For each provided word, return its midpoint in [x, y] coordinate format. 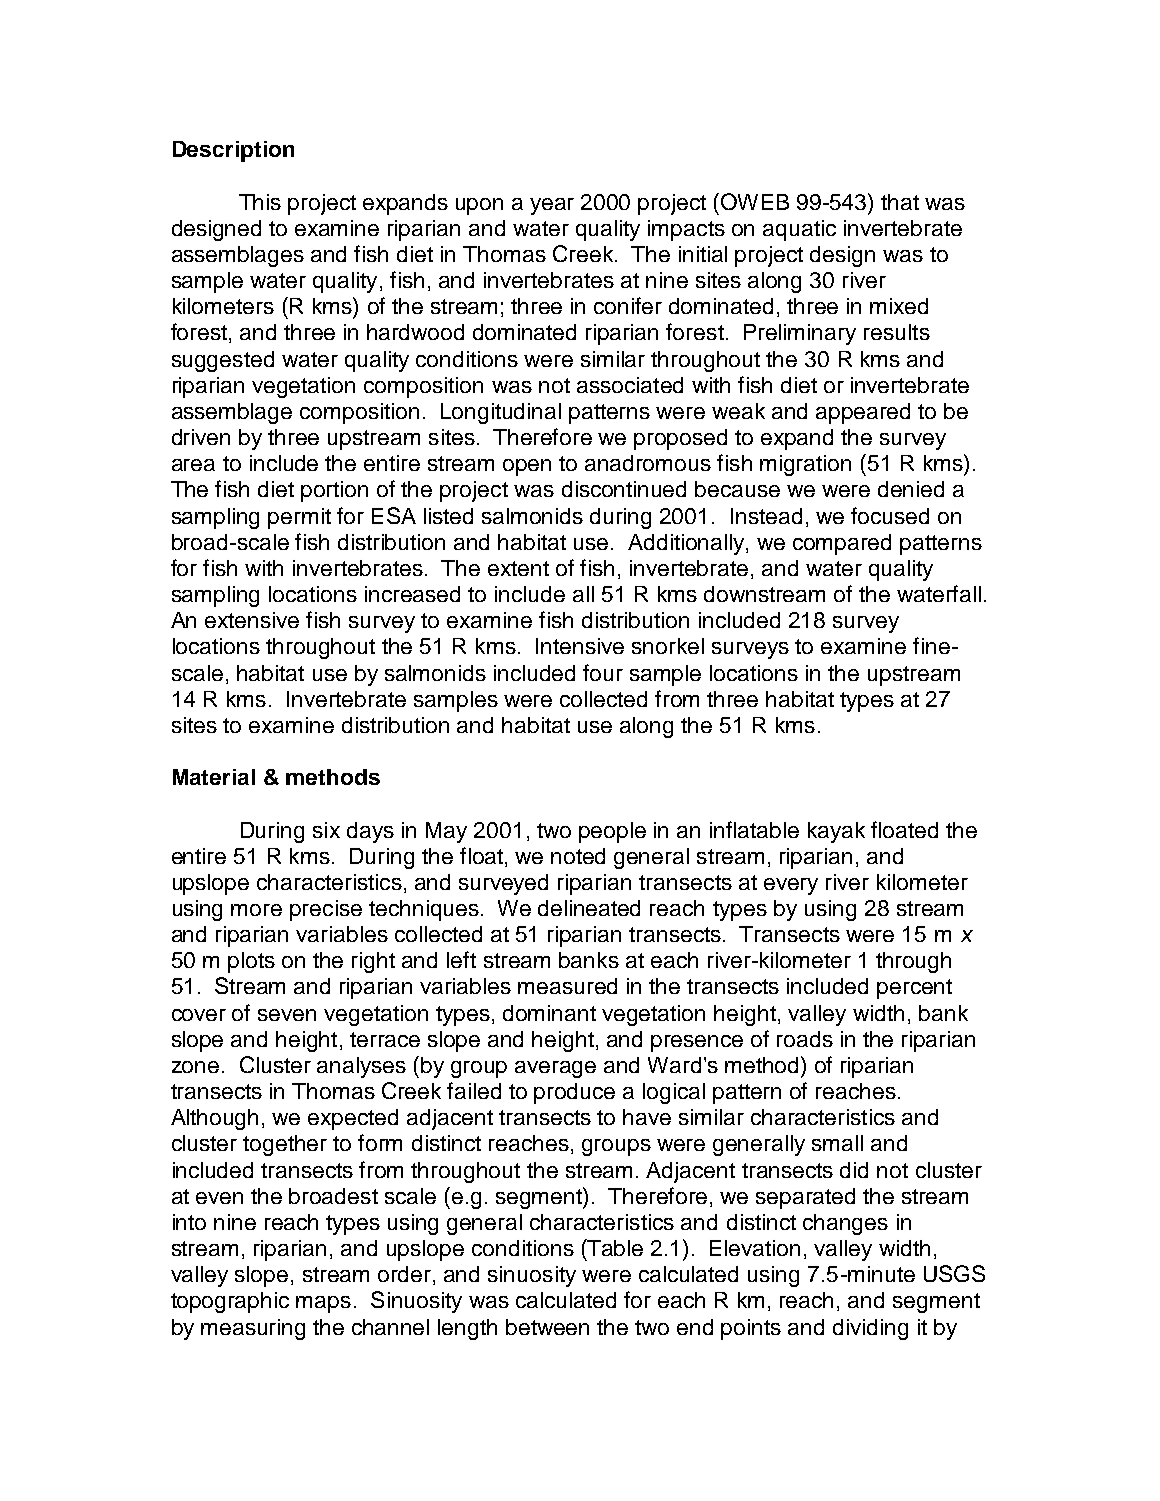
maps [323, 1304]
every [791, 886]
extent [518, 568]
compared [842, 544]
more [256, 910]
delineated [589, 908]
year [552, 206]
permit [299, 518]
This [260, 202]
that [900, 202]
